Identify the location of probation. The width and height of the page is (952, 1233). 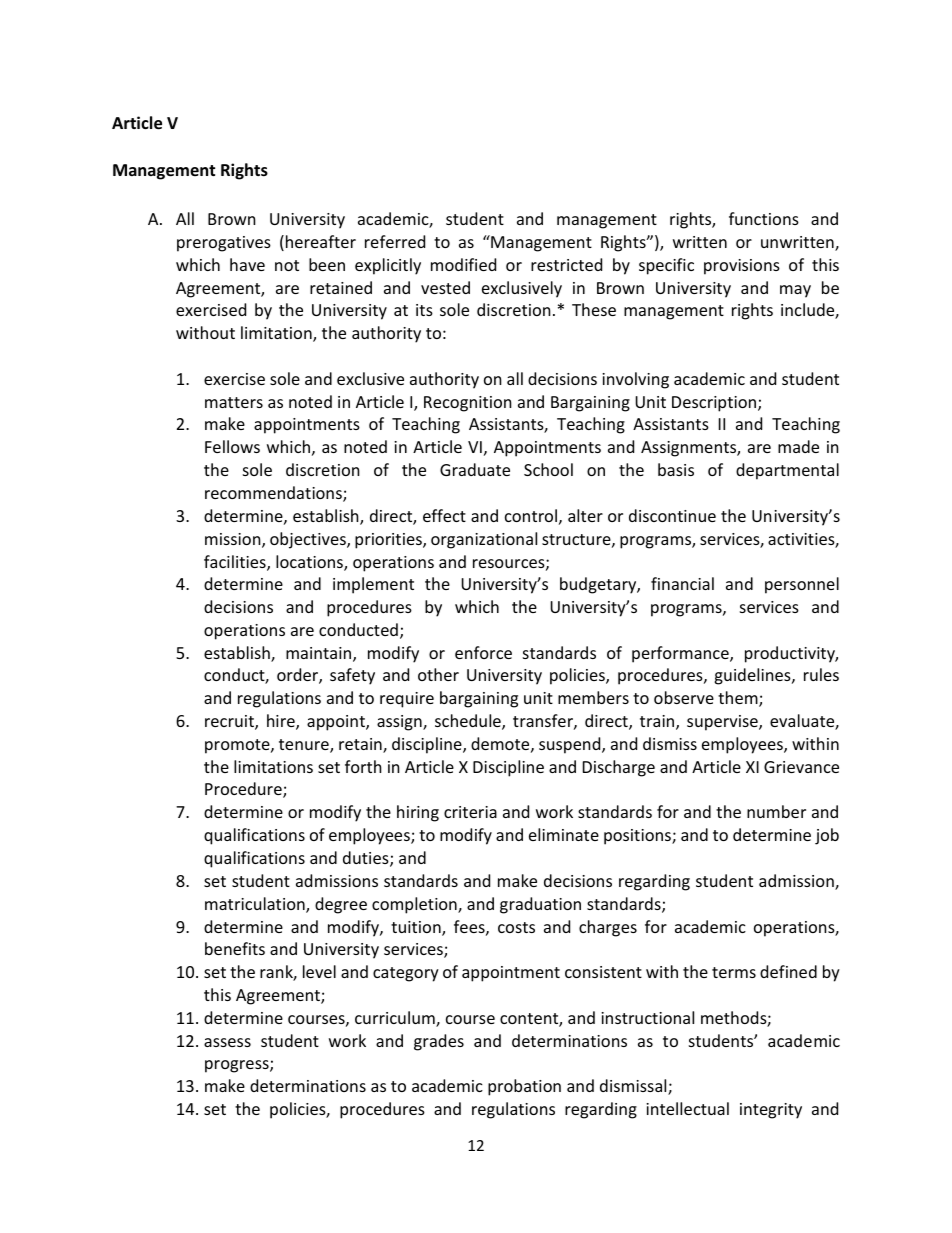
(524, 1087).
